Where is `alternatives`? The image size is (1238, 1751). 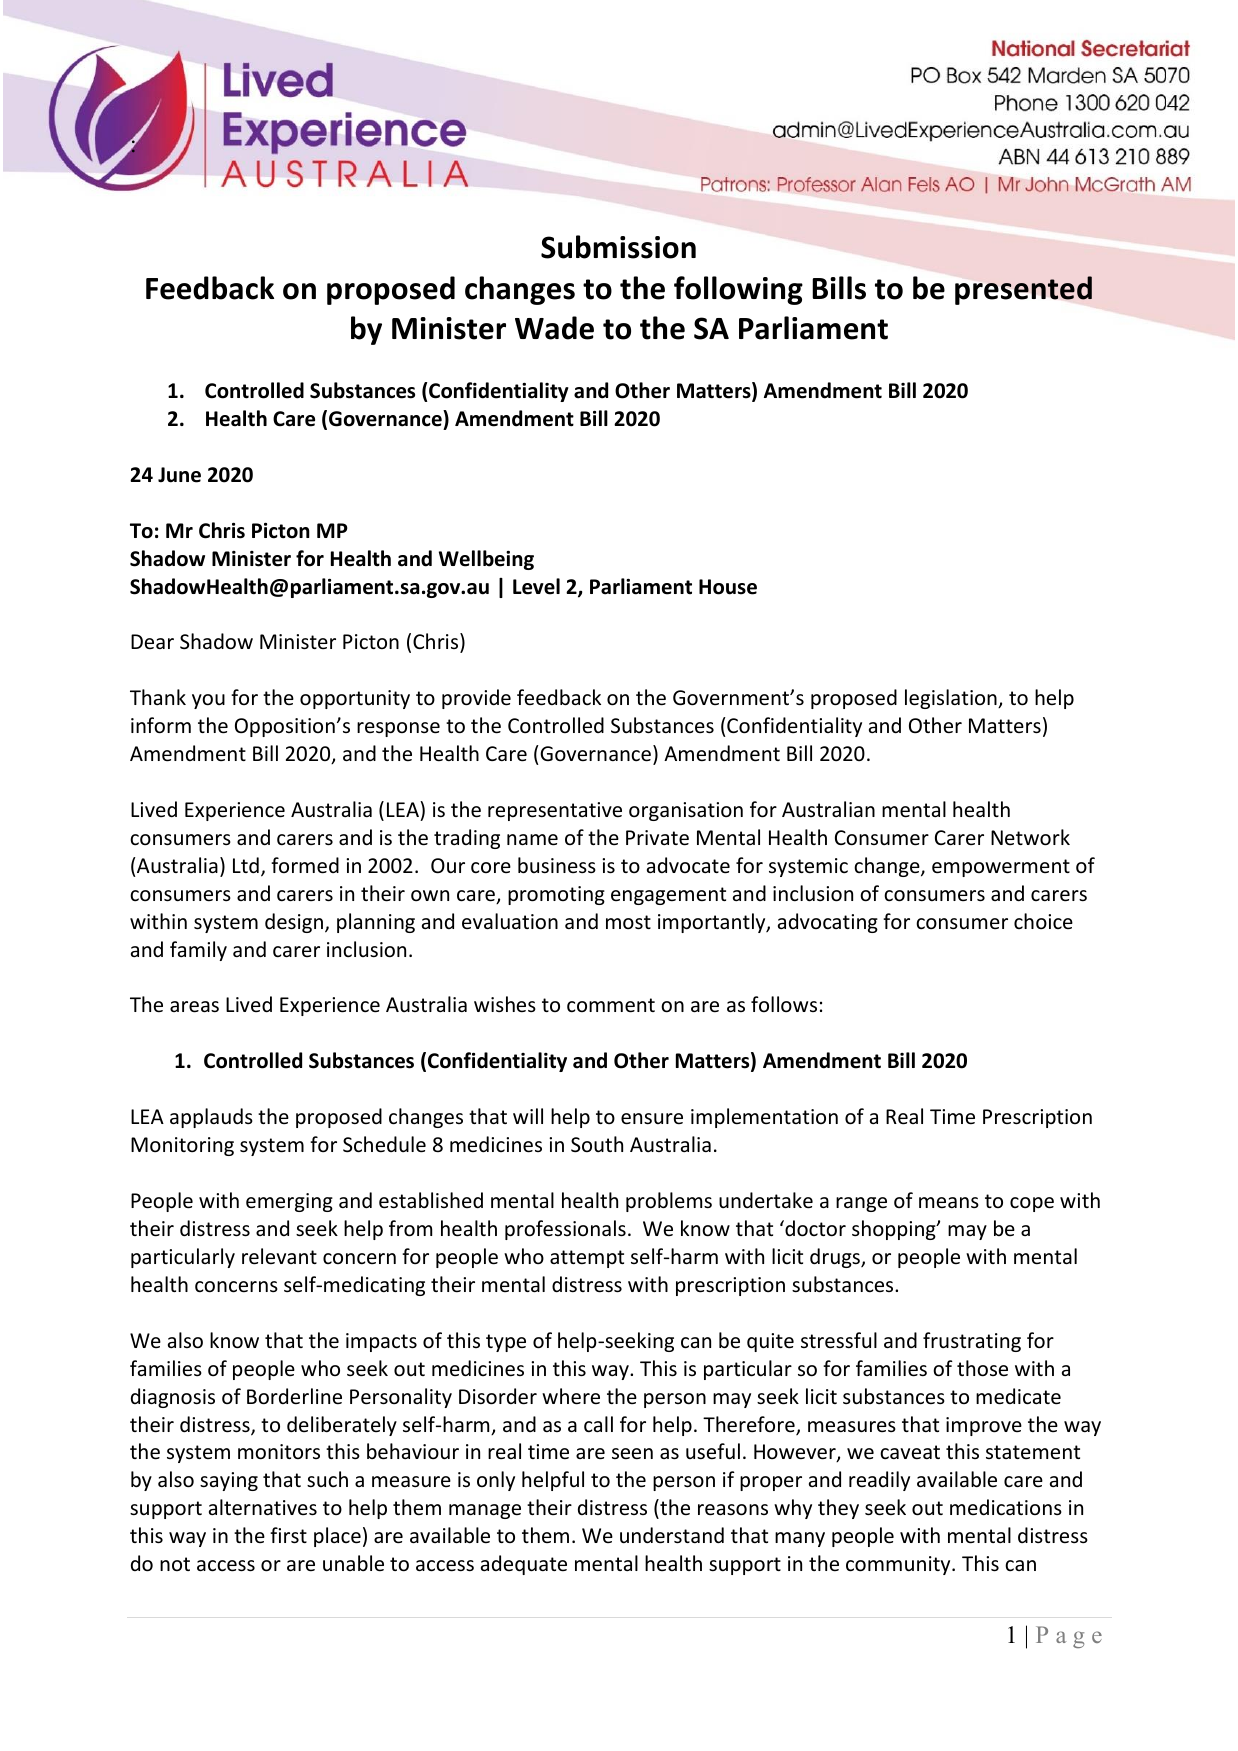 alternatives is located at coordinates (263, 1507).
